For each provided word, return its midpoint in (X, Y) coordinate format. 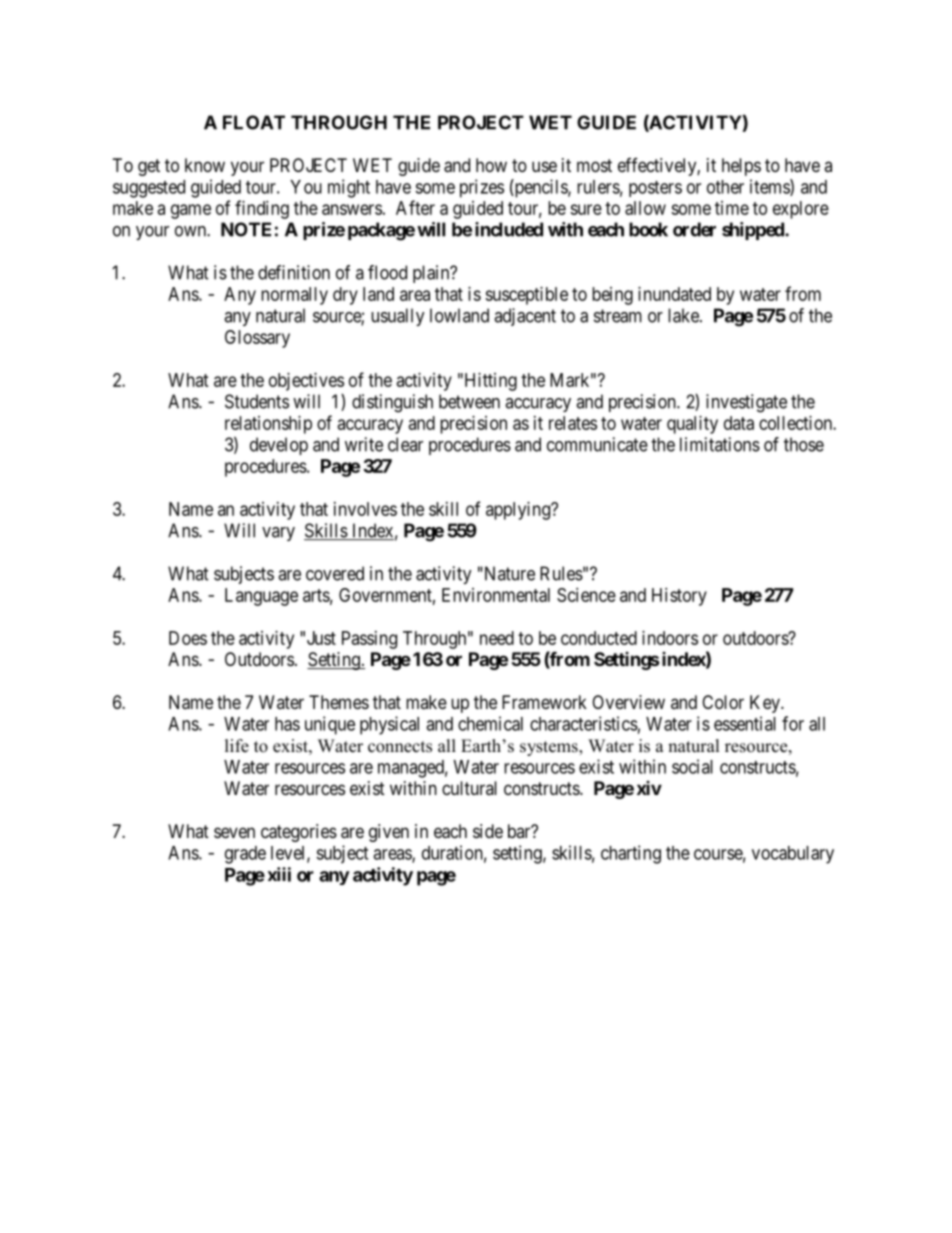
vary (278, 534)
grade (245, 855)
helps (741, 167)
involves (365, 509)
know (205, 165)
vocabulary (793, 855)
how (491, 165)
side (488, 831)
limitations (720, 444)
